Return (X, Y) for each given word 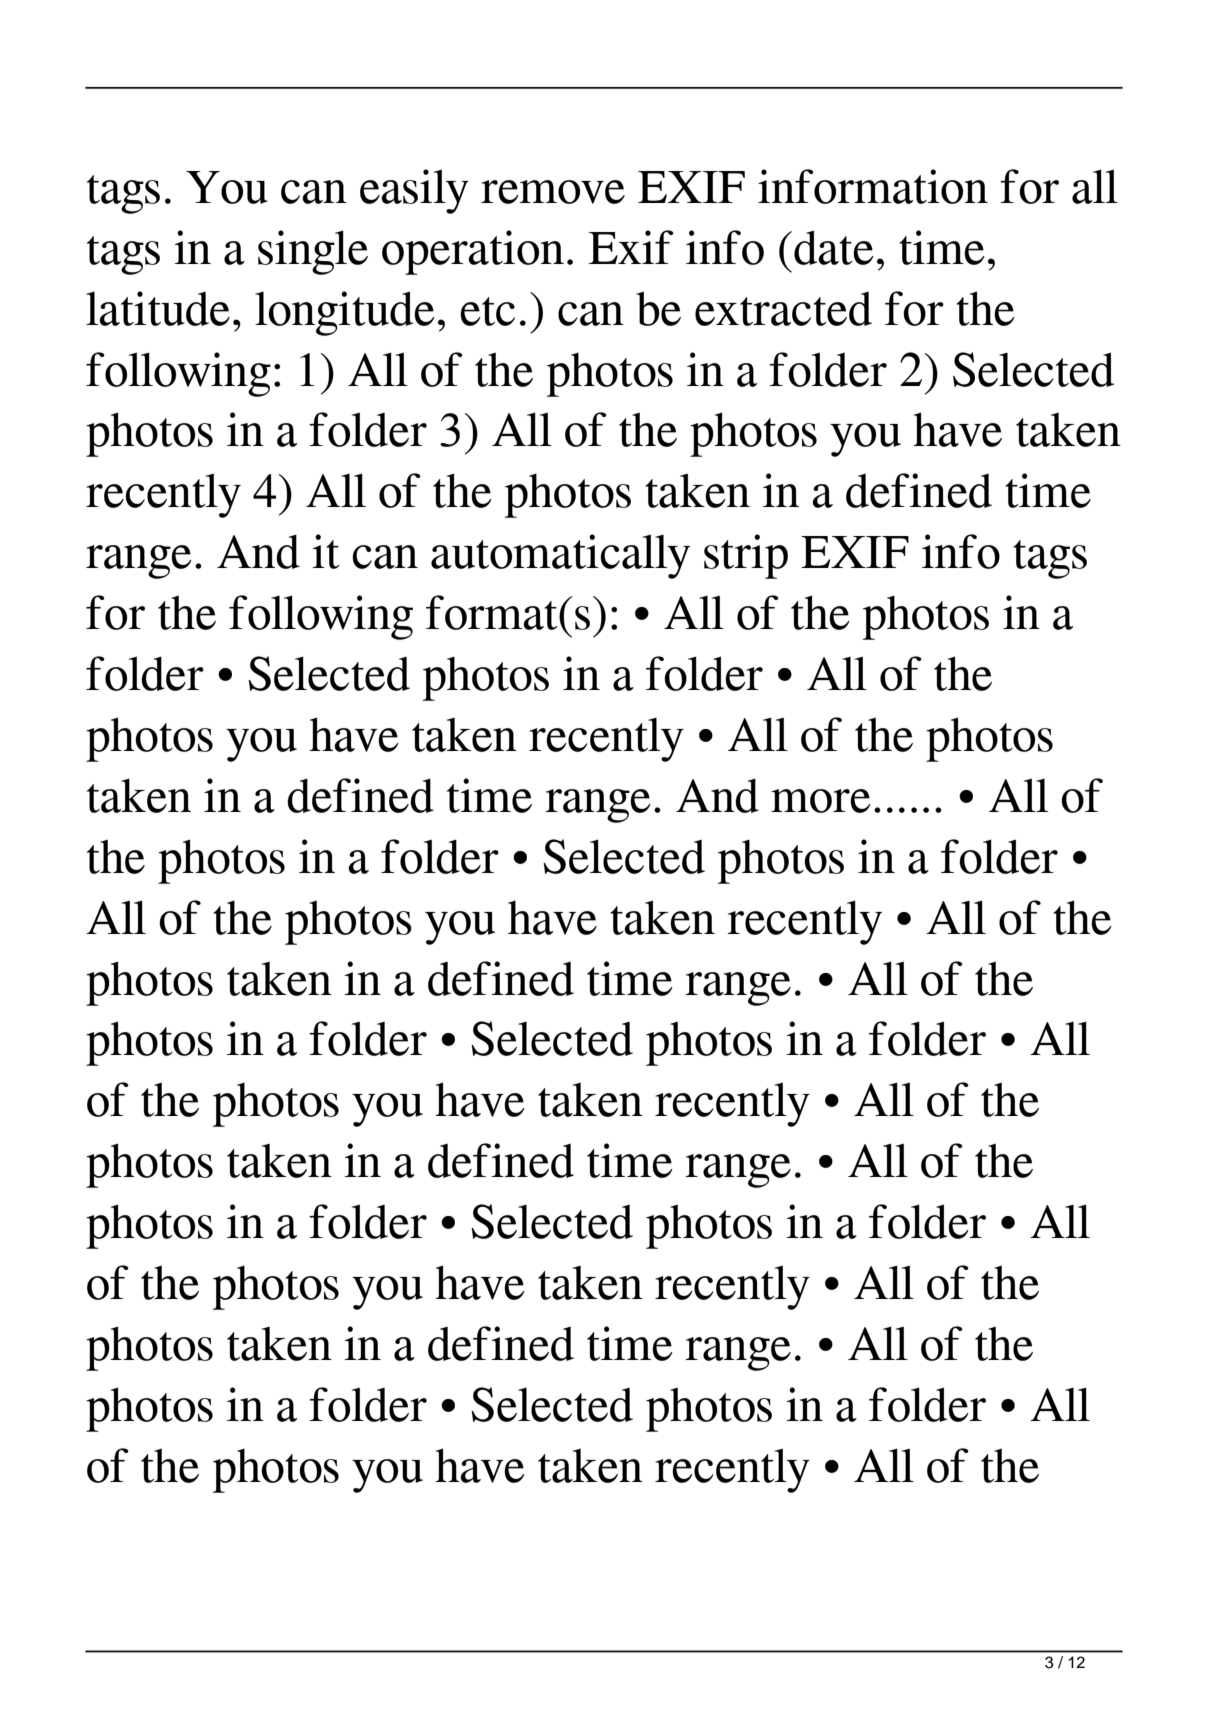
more (821, 801)
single (313, 252)
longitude (345, 313)
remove (553, 192)
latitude (158, 308)
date (834, 247)
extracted (783, 309)
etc (487, 311)
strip (746, 556)
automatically (560, 556)
